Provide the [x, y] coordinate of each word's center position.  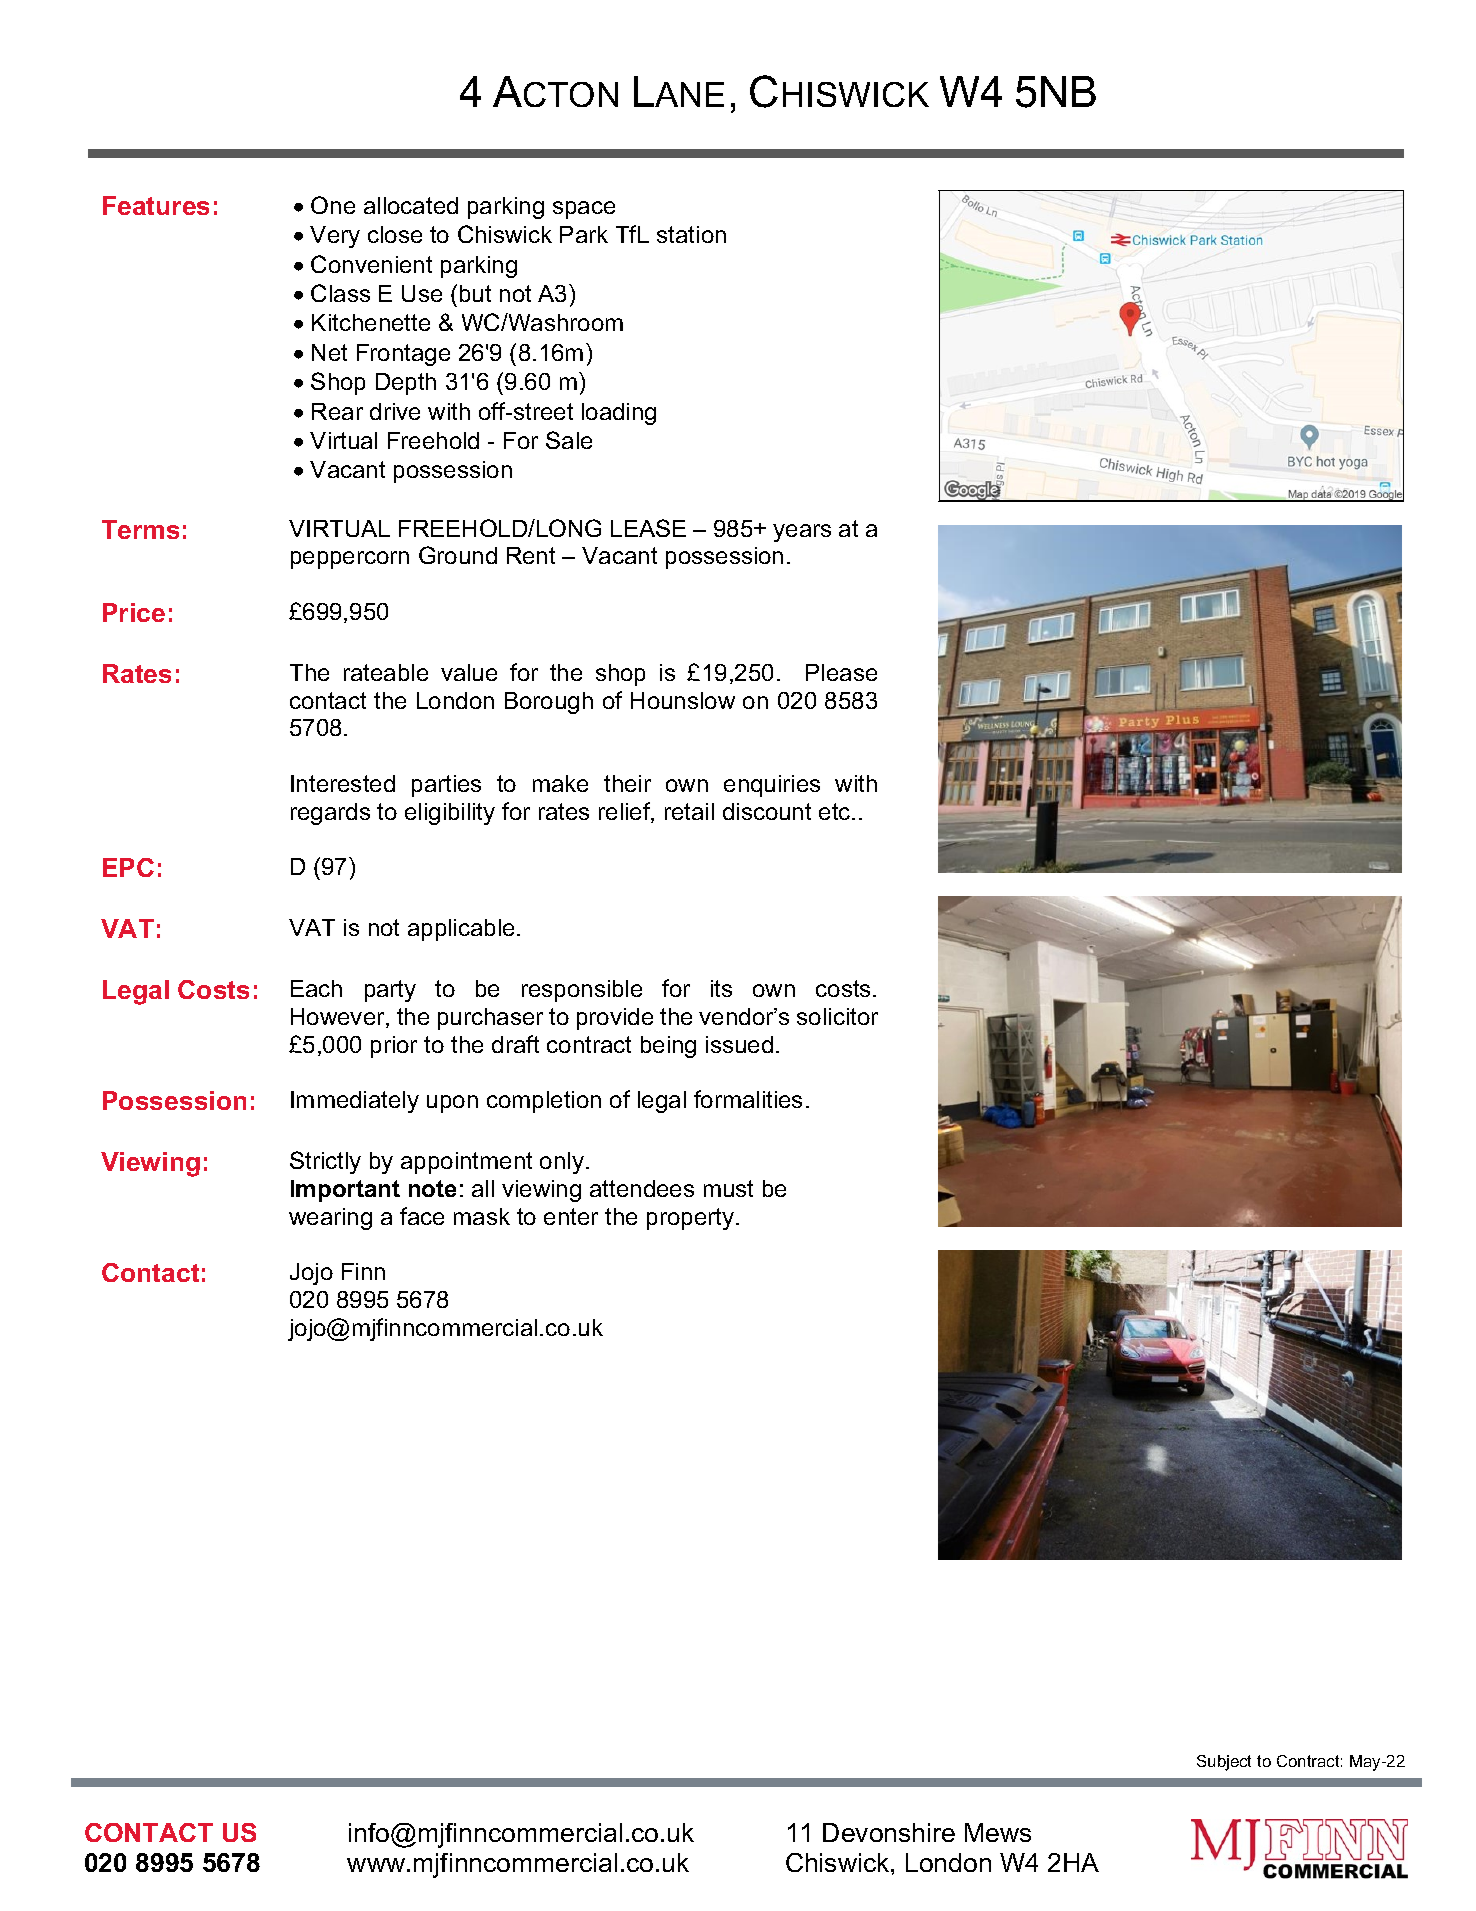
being [668, 1047]
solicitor [837, 1016]
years [802, 533]
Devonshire [889, 1832]
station [691, 234]
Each [316, 988]
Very [335, 237]
